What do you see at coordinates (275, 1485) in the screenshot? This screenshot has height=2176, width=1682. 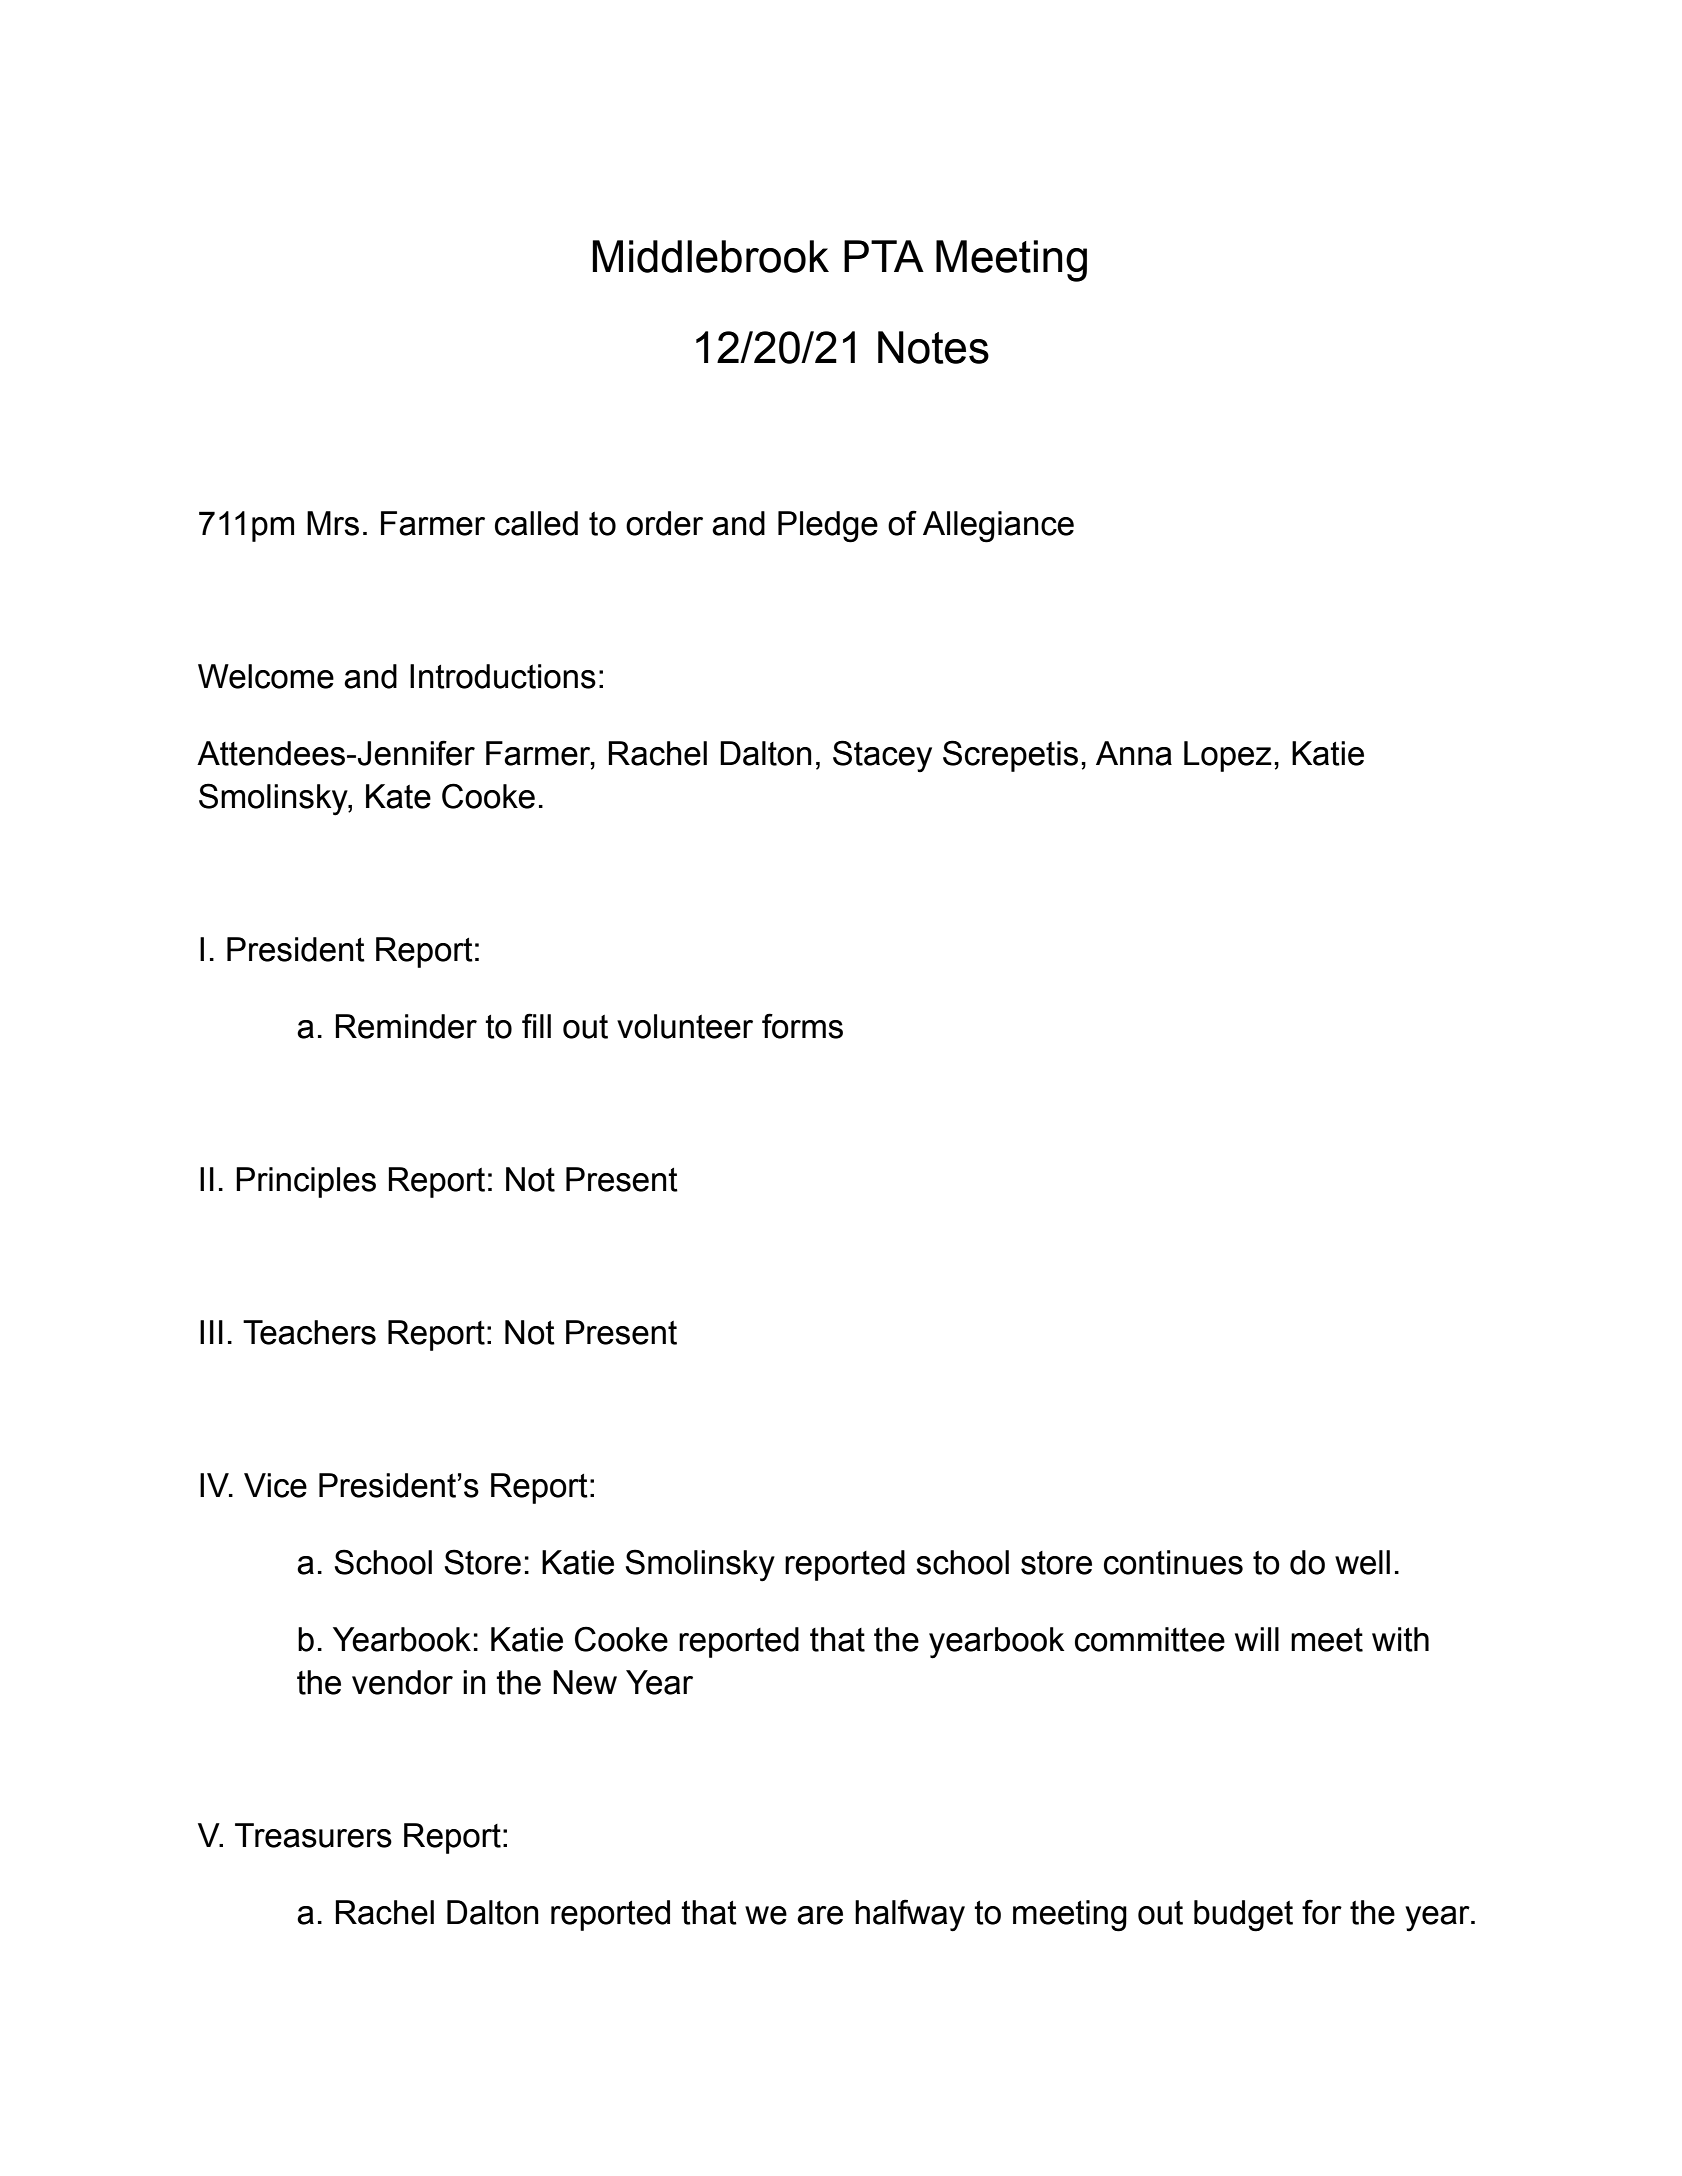 I see `Vice` at bounding box center [275, 1485].
